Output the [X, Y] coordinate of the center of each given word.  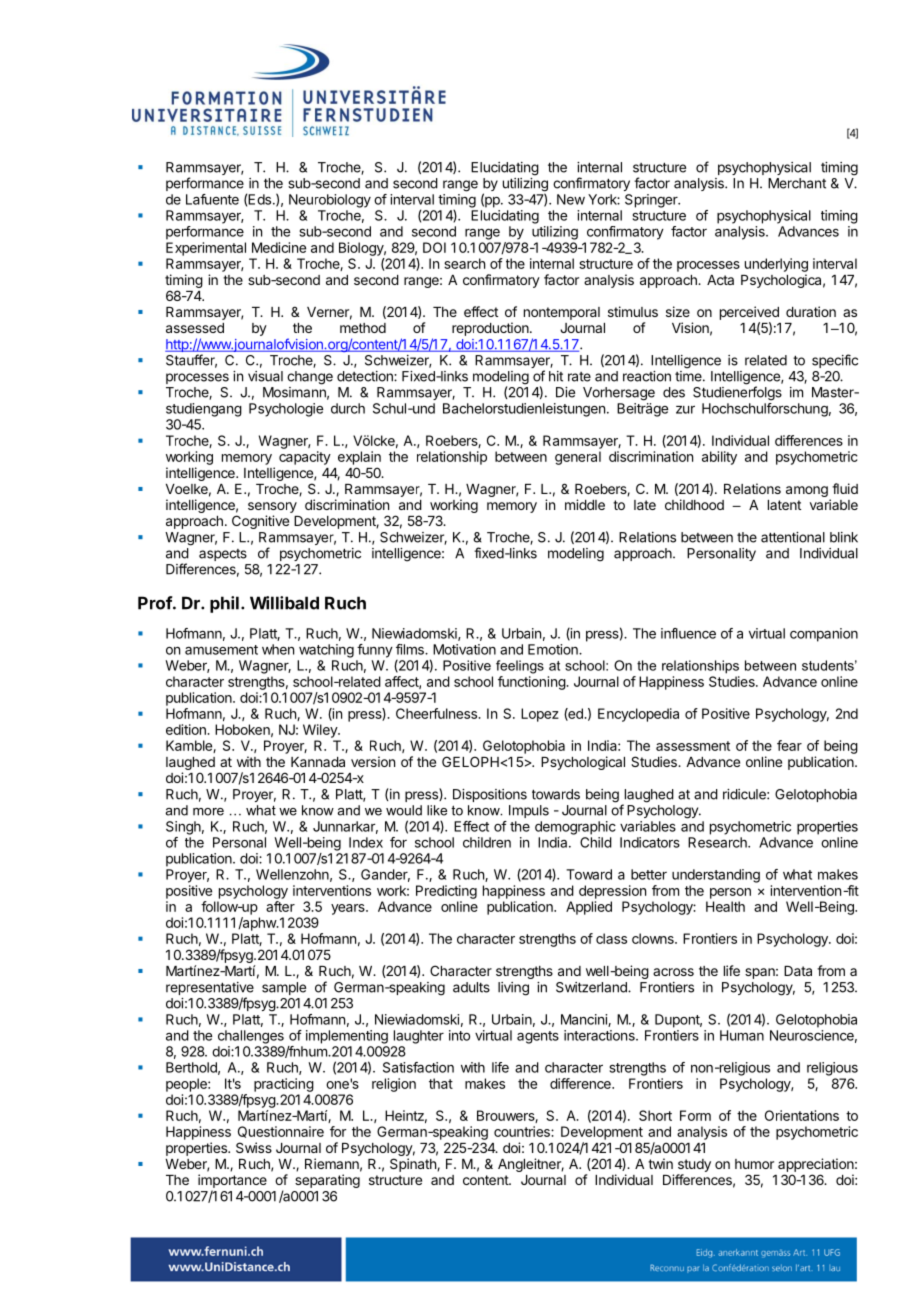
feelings [520, 667]
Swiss [254, 1147]
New [571, 199]
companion [824, 635]
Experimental [206, 249]
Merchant [797, 183]
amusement [221, 650]
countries [523, 1131]
